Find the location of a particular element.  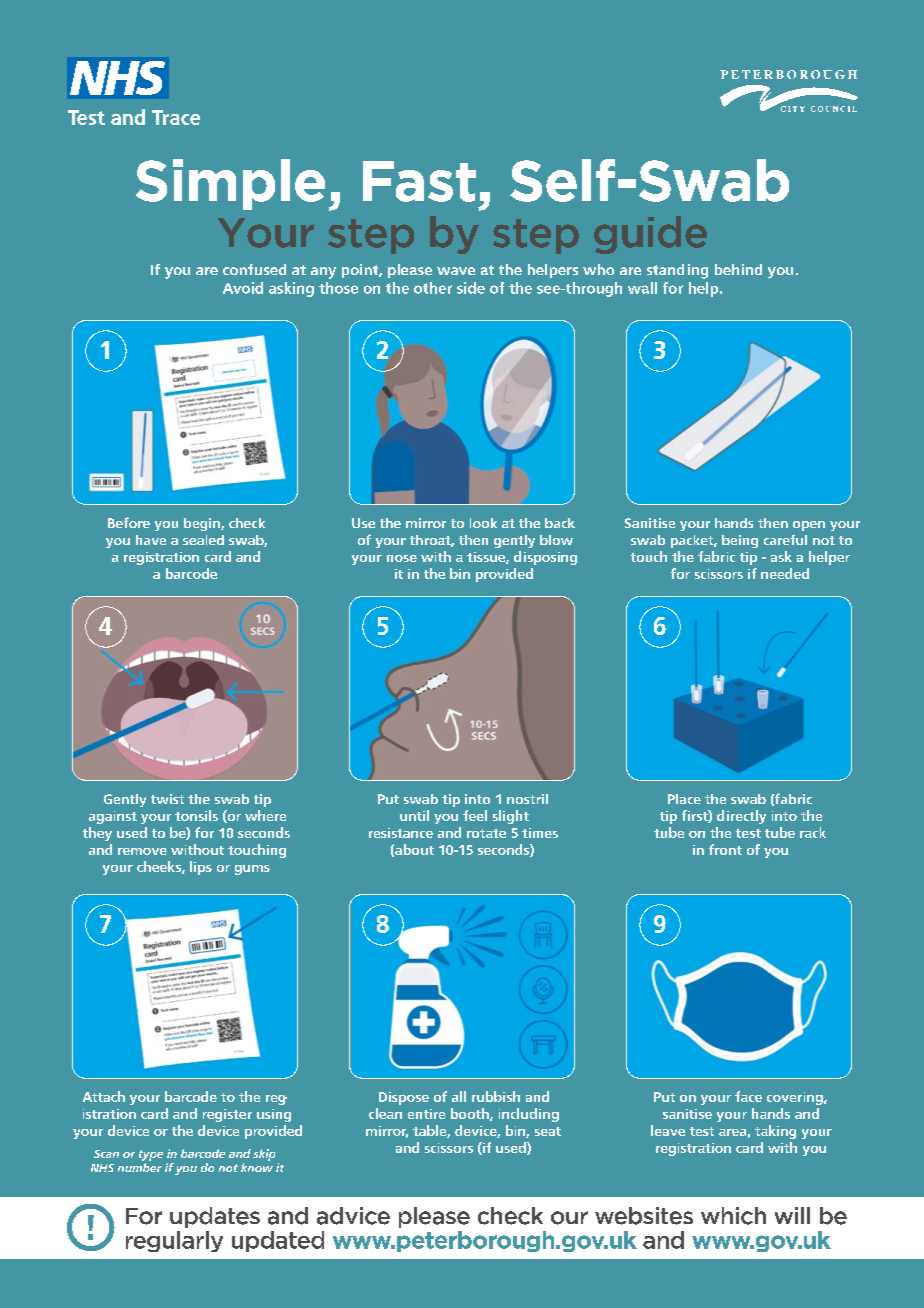

Fast is located at coordinates (419, 181).
